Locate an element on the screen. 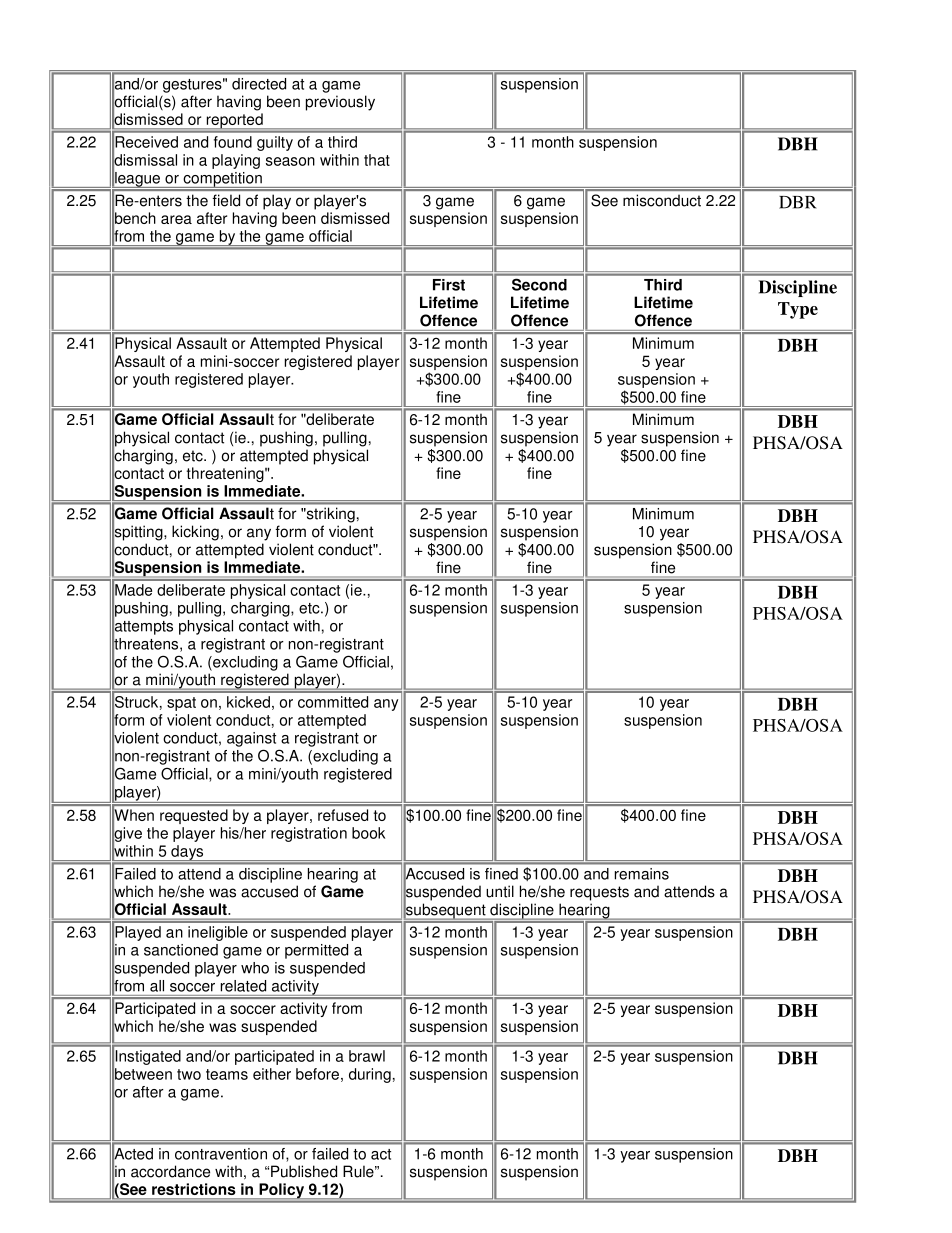 The image size is (952, 1233). until is located at coordinates (500, 891).
